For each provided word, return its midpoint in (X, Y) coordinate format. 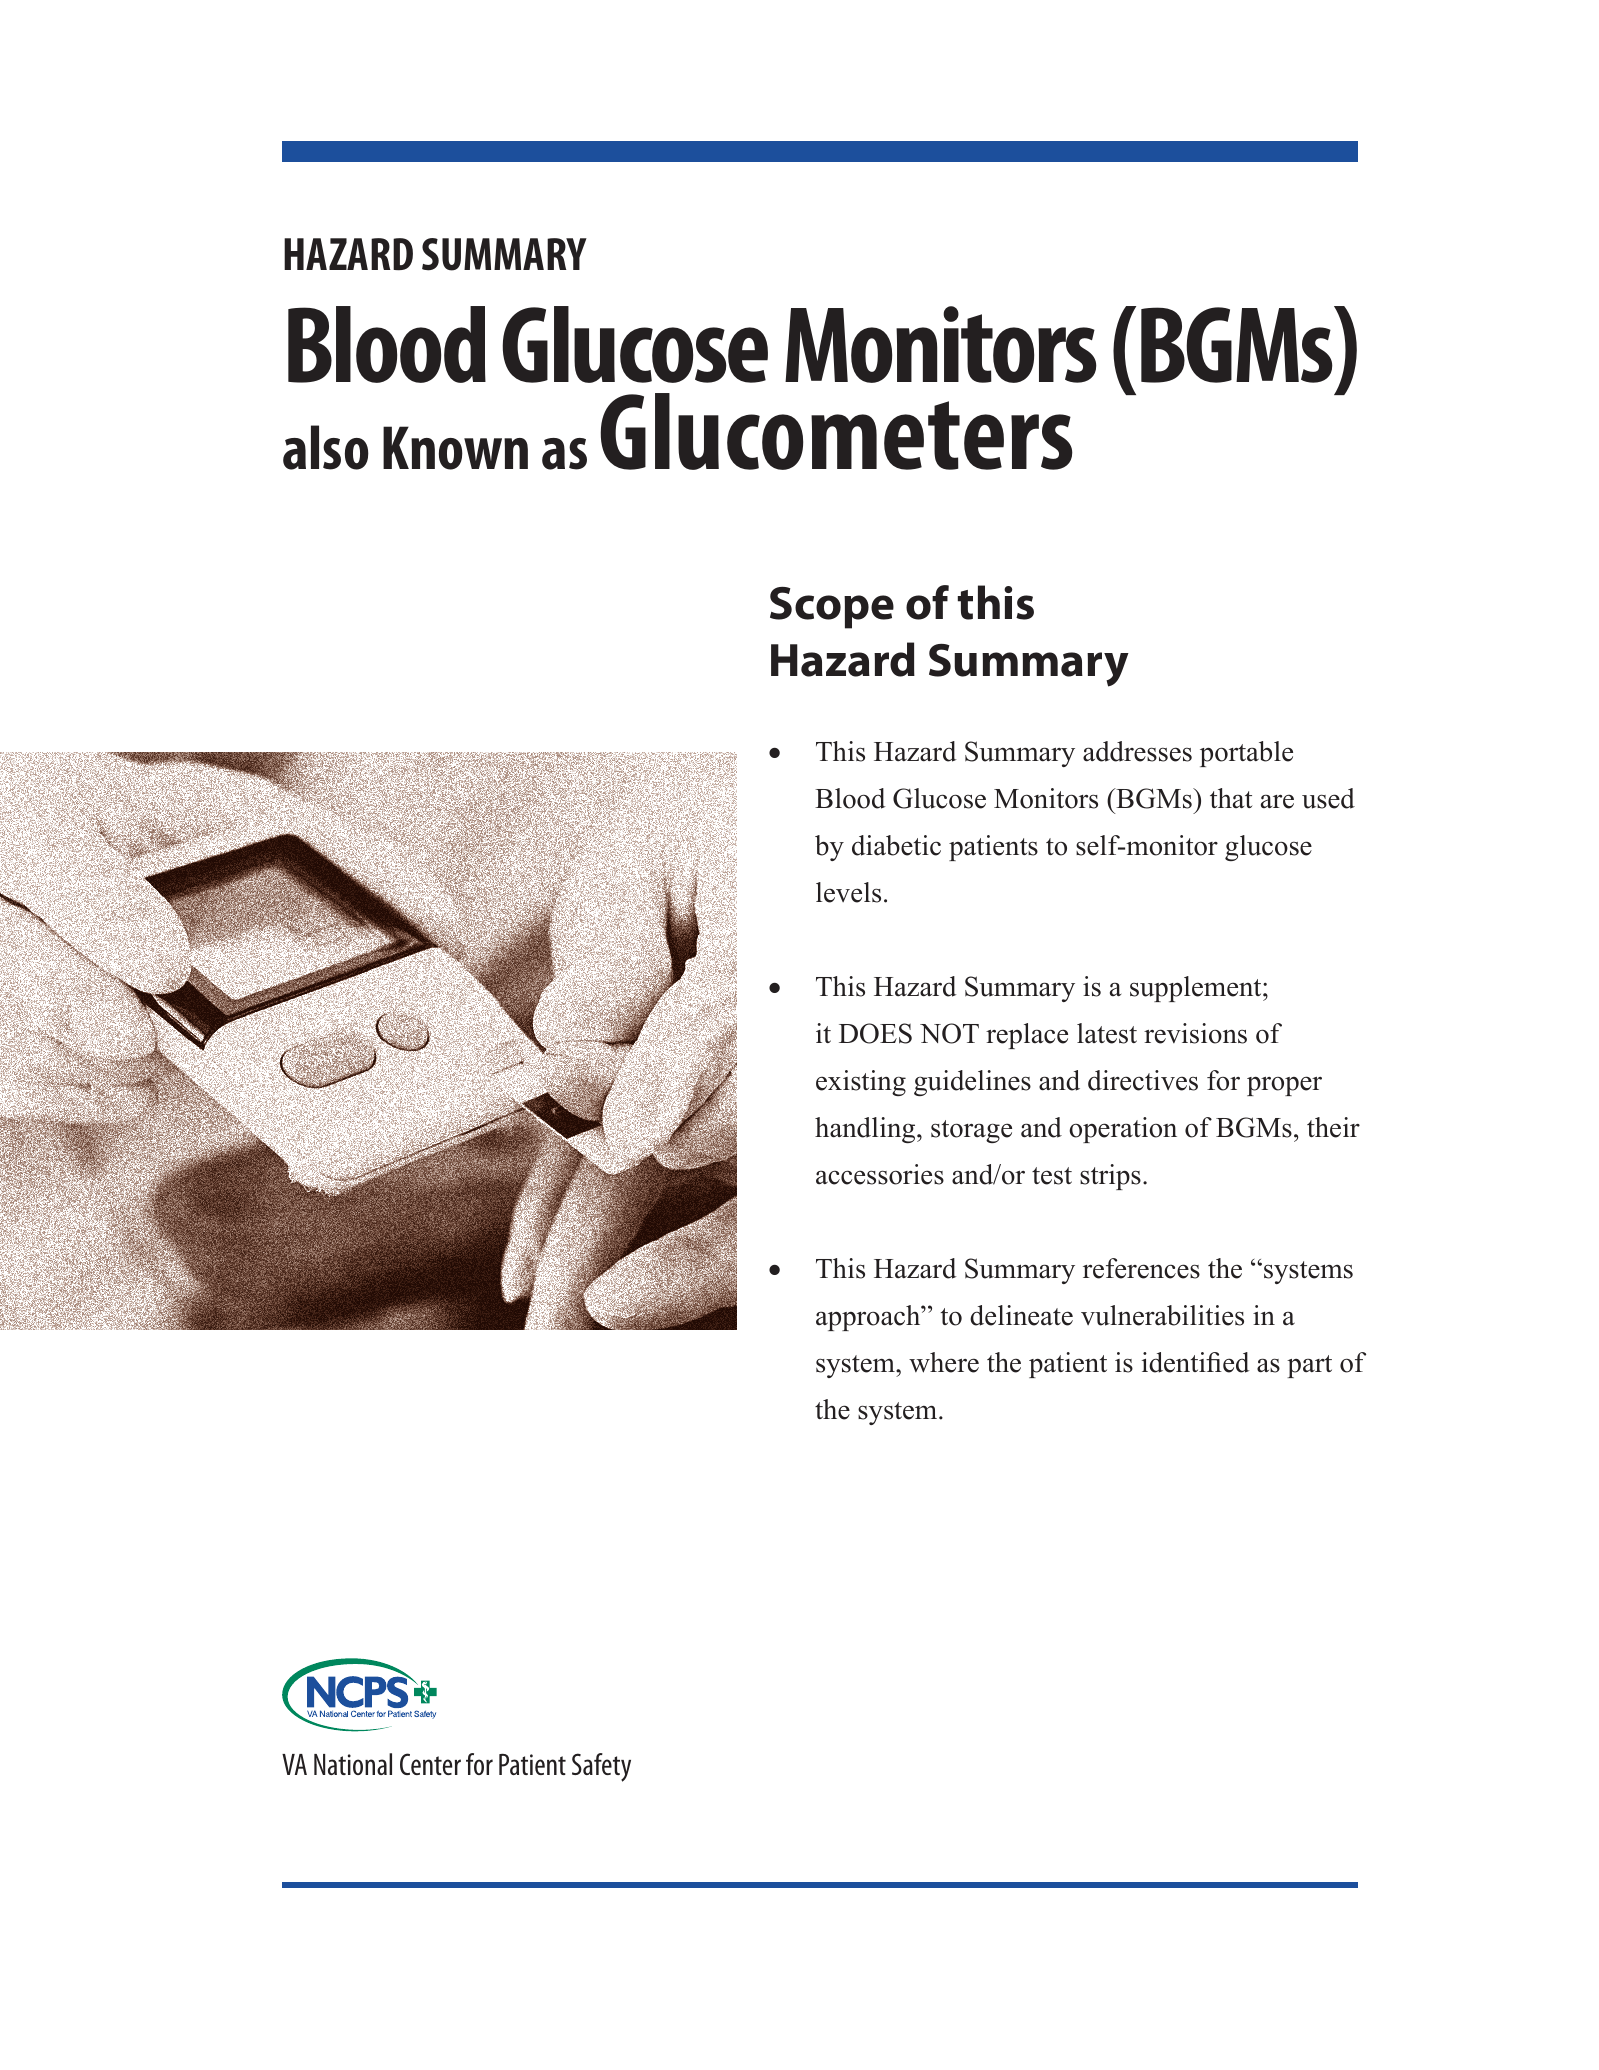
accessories (880, 1174)
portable (1246, 754)
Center (430, 1764)
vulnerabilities (1162, 1315)
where (944, 1362)
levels (848, 892)
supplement (1197, 989)
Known (455, 448)
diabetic (896, 845)
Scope (832, 608)
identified (1196, 1362)
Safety (601, 1767)
